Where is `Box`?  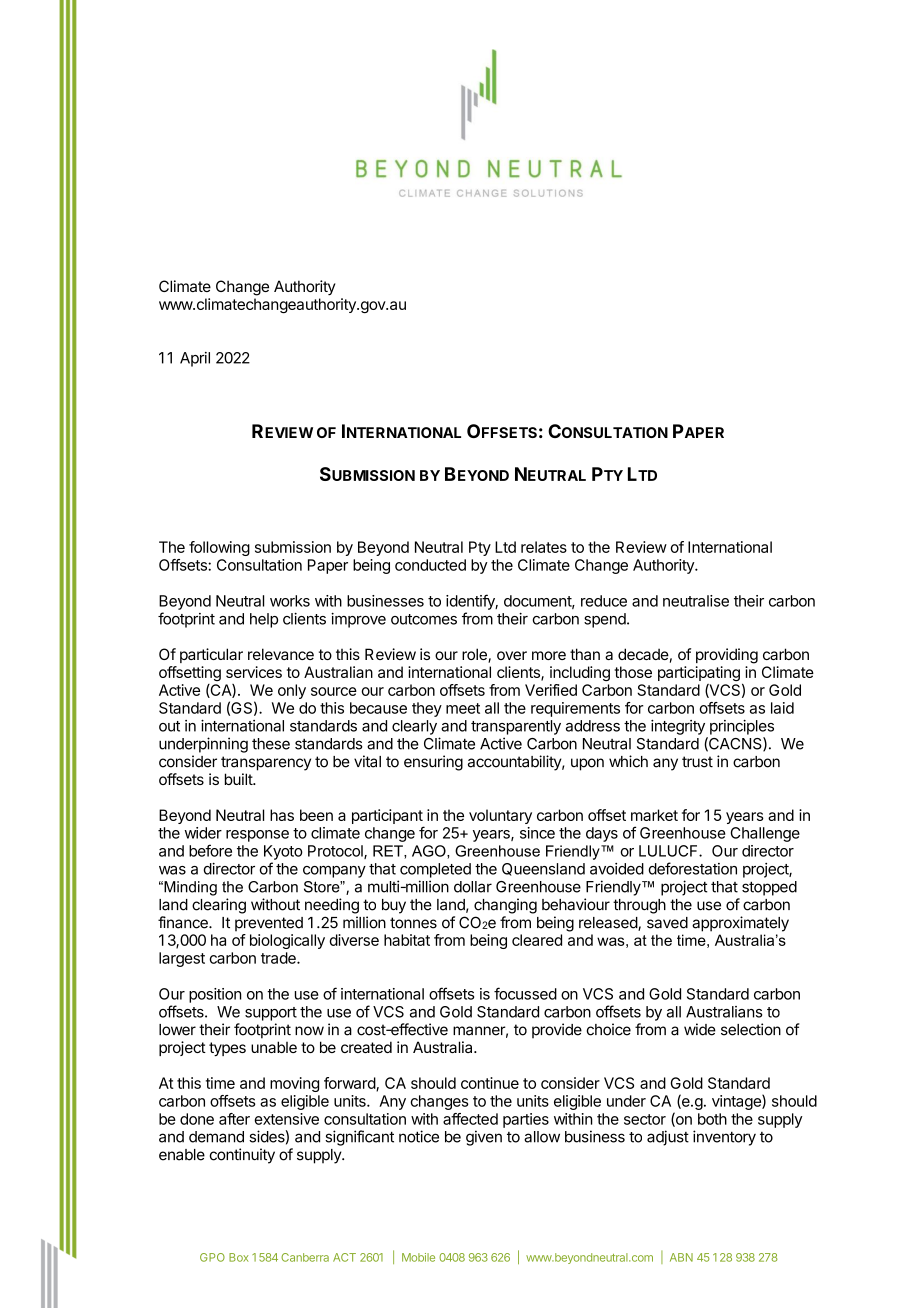 Box is located at coordinates (238, 1257).
